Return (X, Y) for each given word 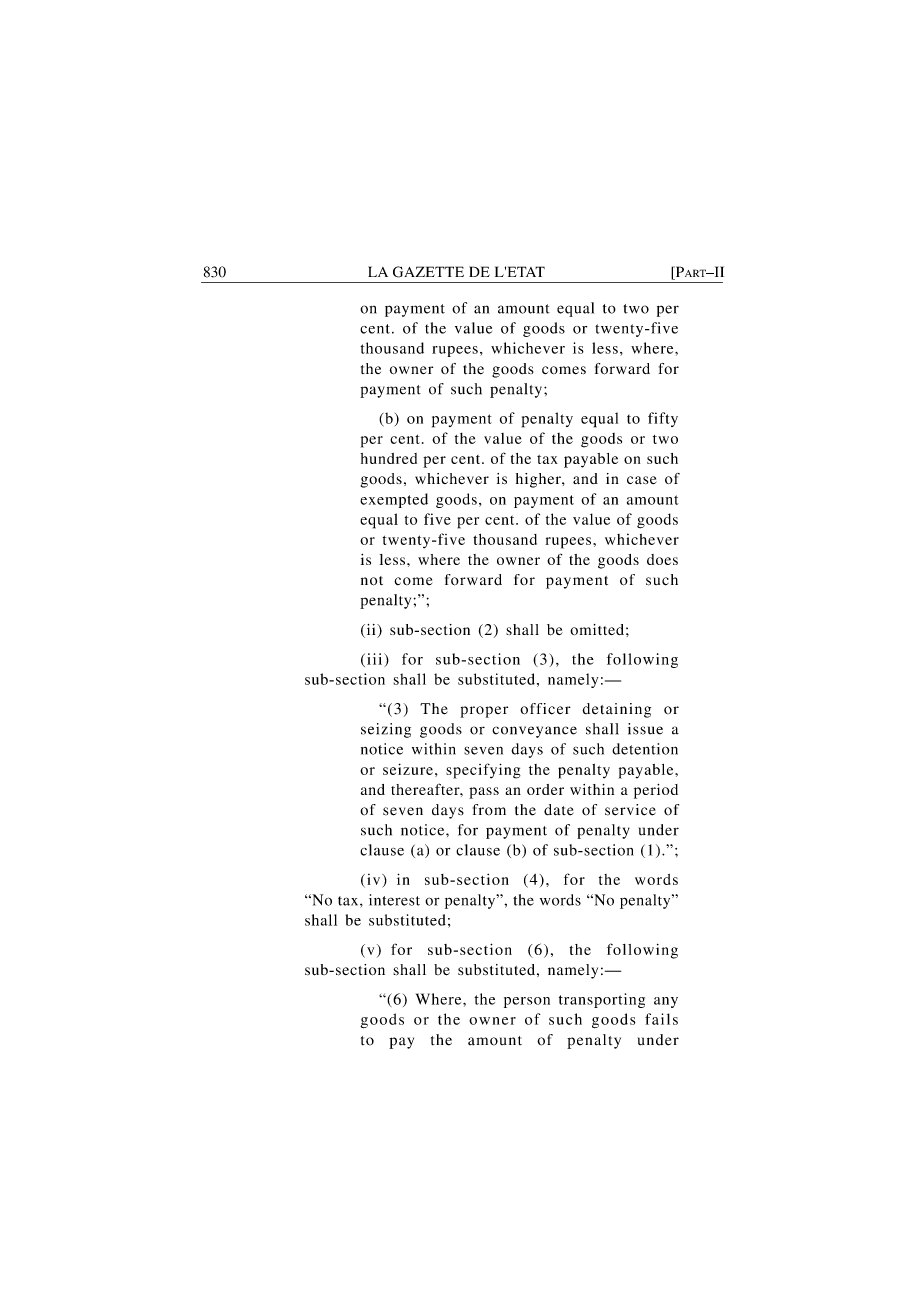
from (489, 810)
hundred (388, 458)
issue (645, 729)
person (527, 1002)
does (662, 559)
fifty (663, 419)
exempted (394, 500)
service (630, 810)
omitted (597, 629)
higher (539, 480)
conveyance (534, 732)
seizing (386, 730)
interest (394, 900)
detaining (616, 710)
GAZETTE (428, 272)
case (642, 480)
